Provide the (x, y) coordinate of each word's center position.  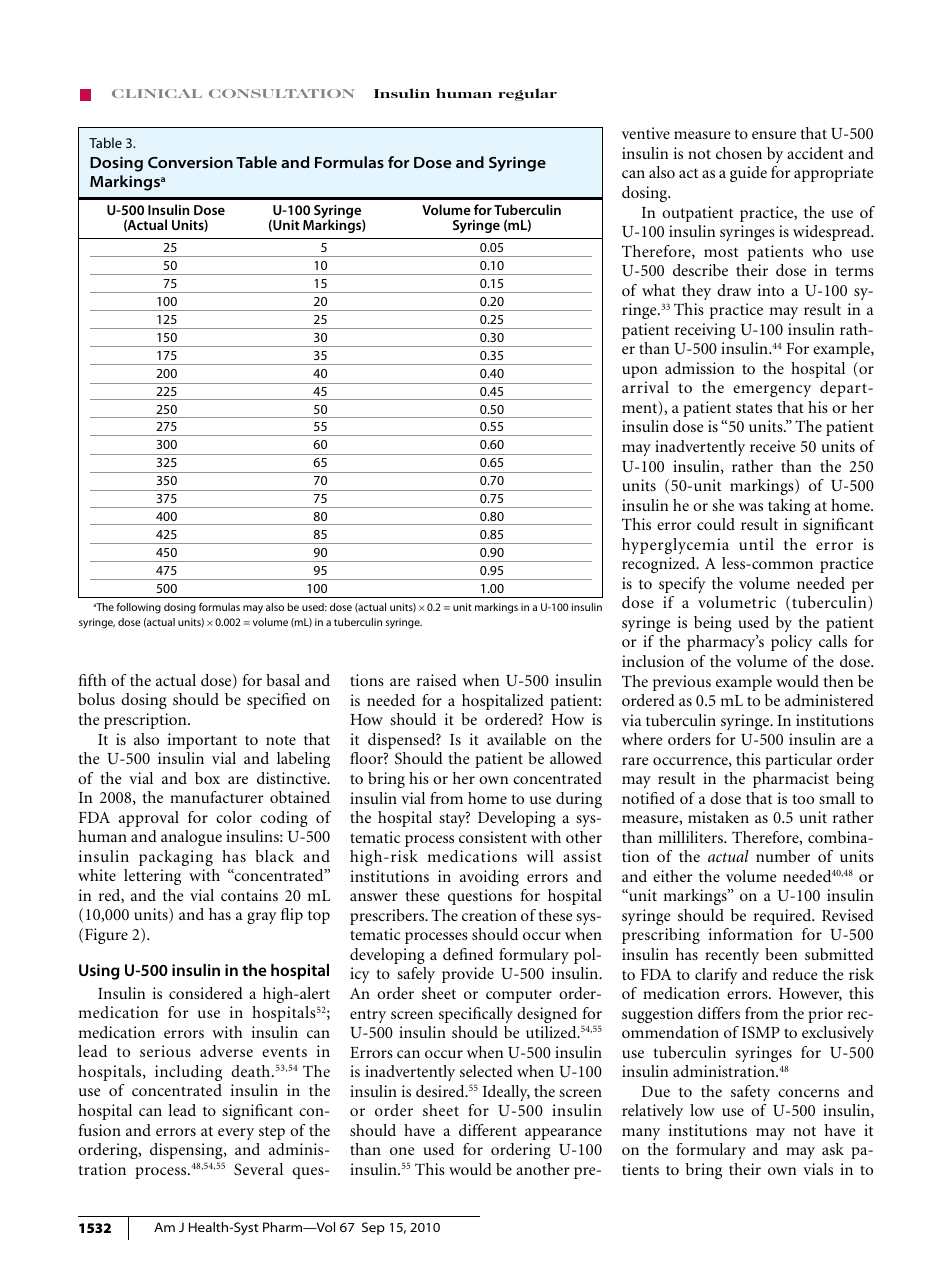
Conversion (190, 162)
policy (791, 643)
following (139, 608)
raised (437, 680)
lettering (152, 877)
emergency (772, 391)
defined (468, 954)
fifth (93, 680)
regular (527, 94)
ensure (774, 135)
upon (640, 372)
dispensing (187, 1151)
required (784, 917)
